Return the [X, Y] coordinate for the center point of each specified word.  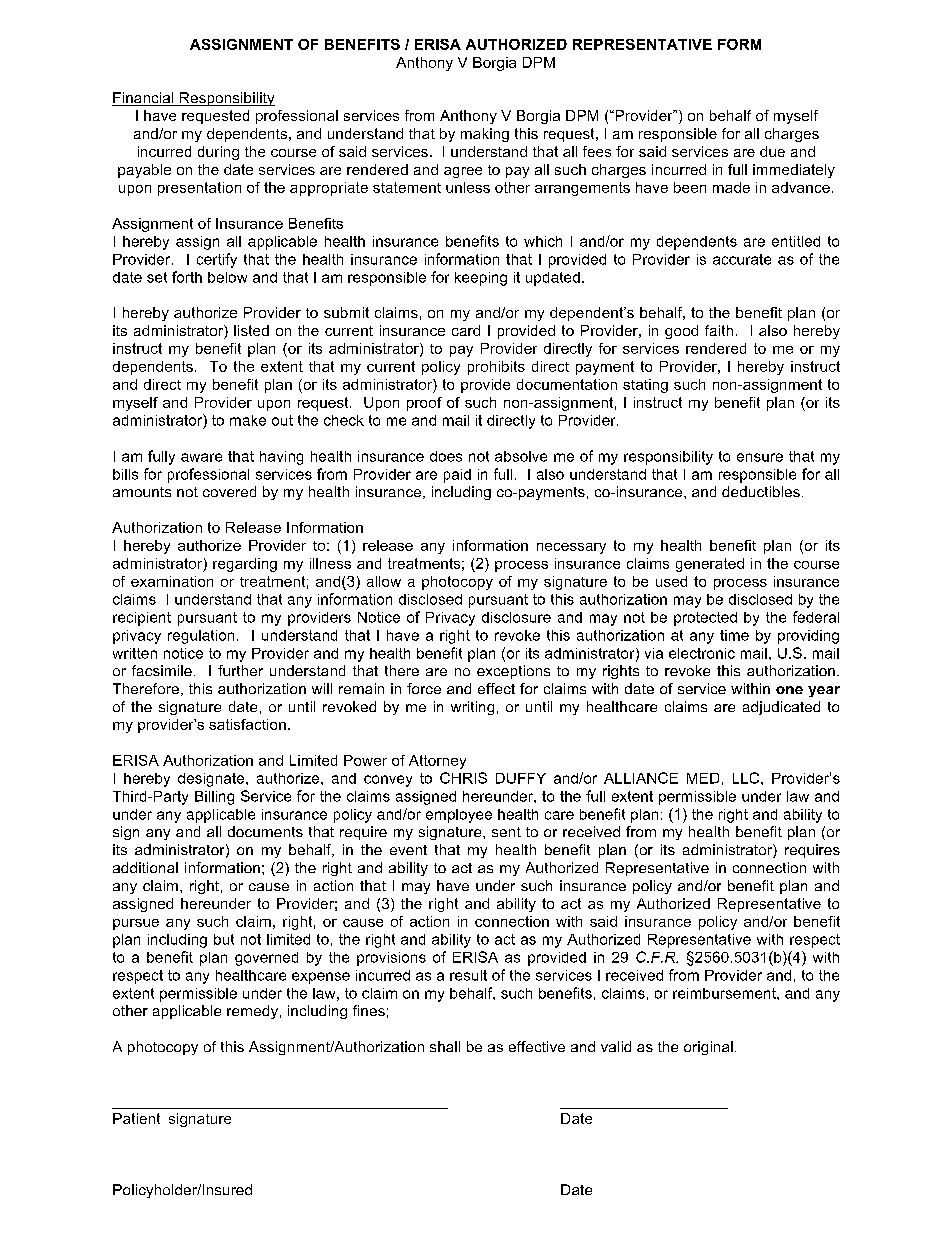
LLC [747, 778]
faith [719, 330]
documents [265, 831]
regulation [201, 637]
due [772, 151]
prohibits [496, 368]
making [485, 135]
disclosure [516, 617]
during [218, 153]
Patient [136, 1118]
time [734, 635]
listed [251, 330]
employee [459, 816]
